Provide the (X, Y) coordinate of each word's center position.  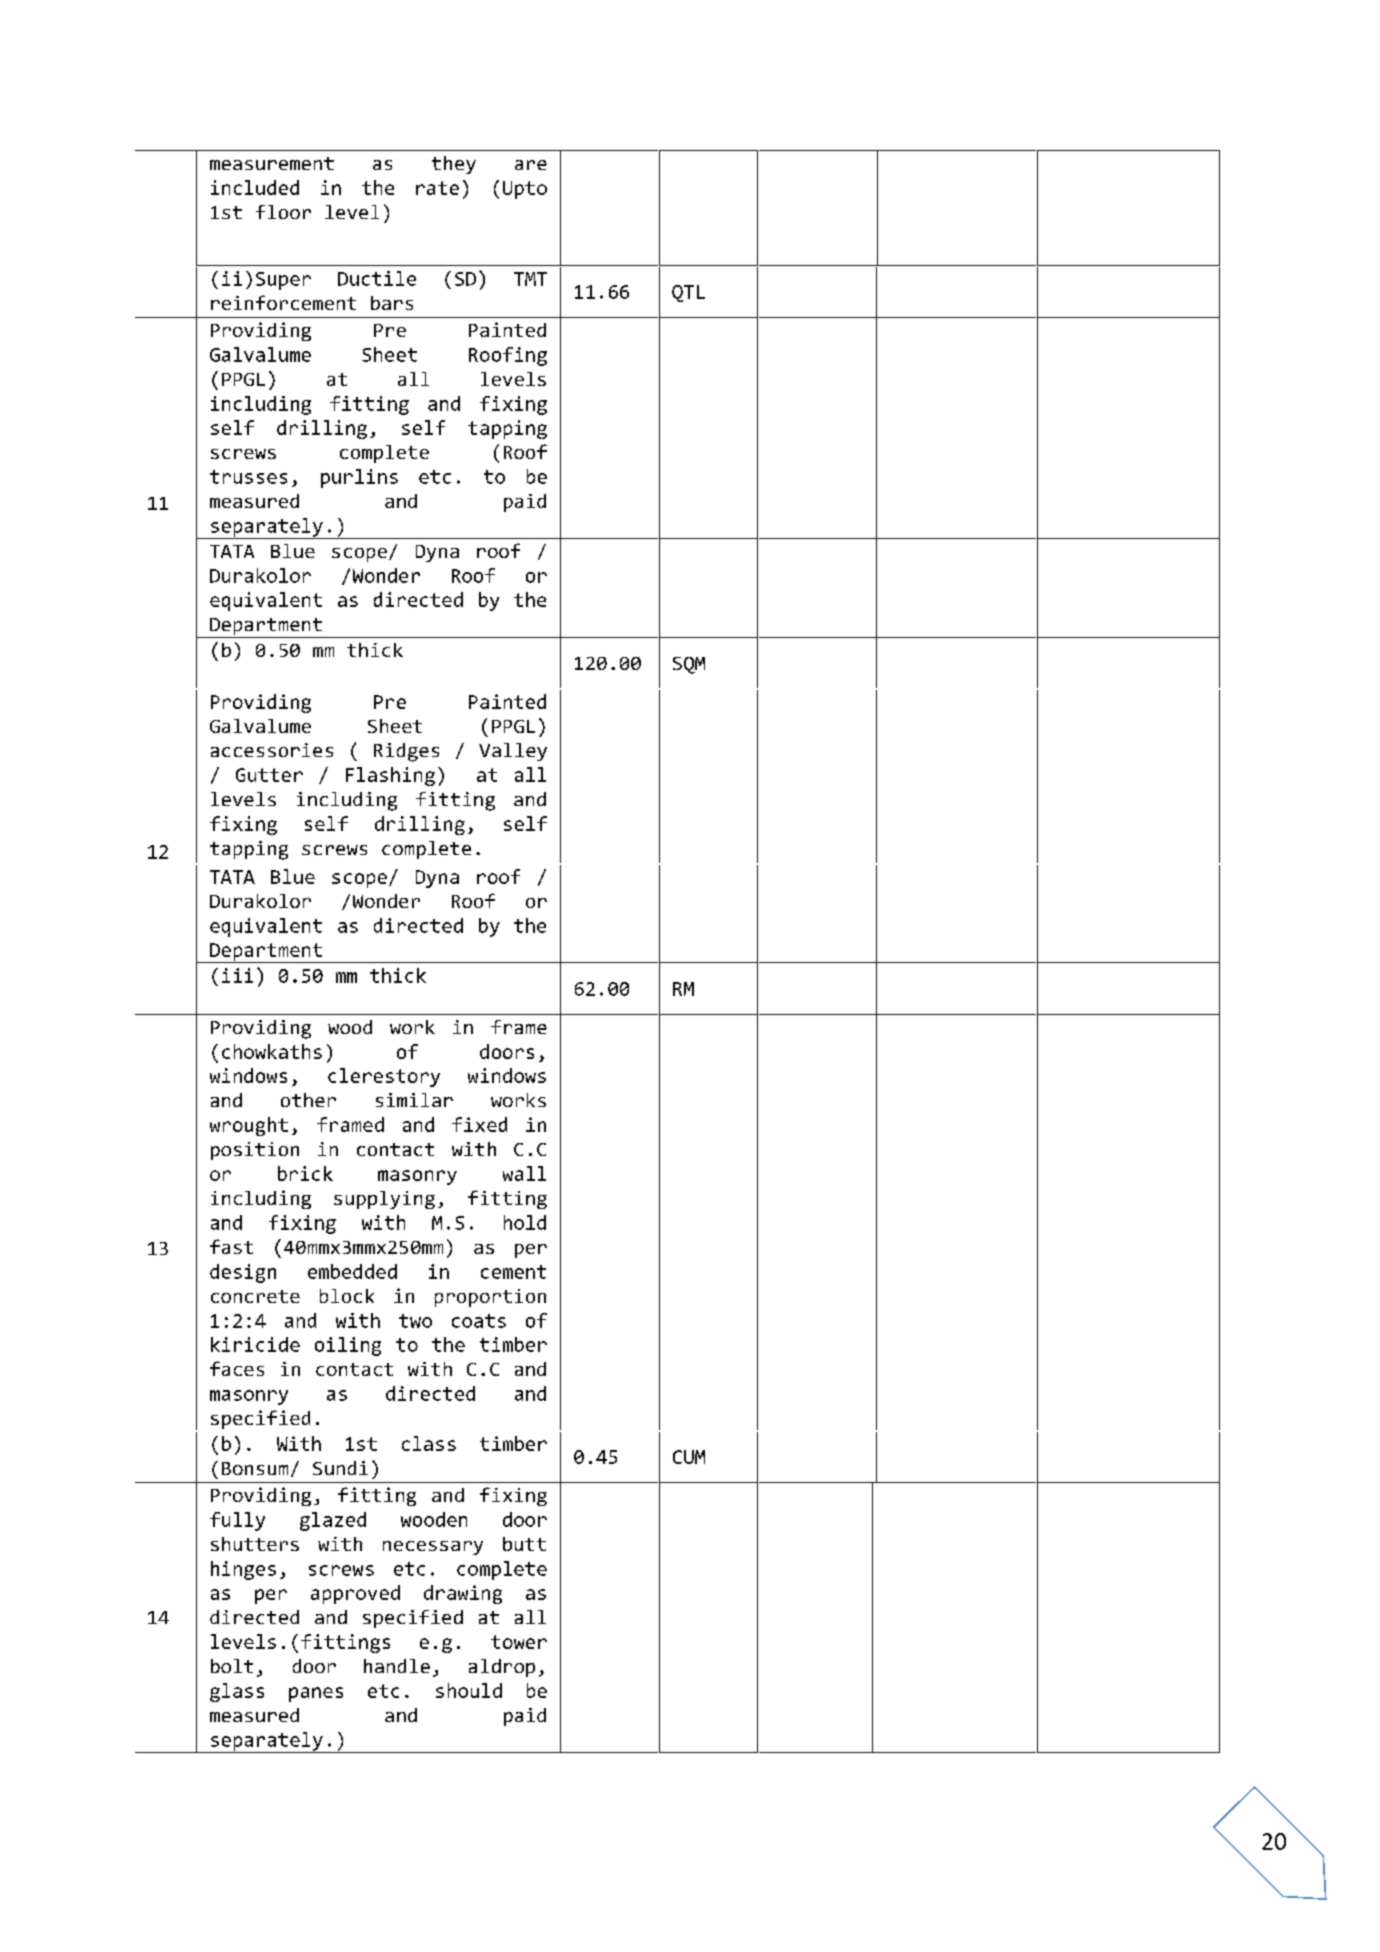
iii (237, 975)
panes (316, 1694)
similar (414, 1100)
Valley (513, 752)
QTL (688, 293)
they (454, 165)
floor (283, 212)
